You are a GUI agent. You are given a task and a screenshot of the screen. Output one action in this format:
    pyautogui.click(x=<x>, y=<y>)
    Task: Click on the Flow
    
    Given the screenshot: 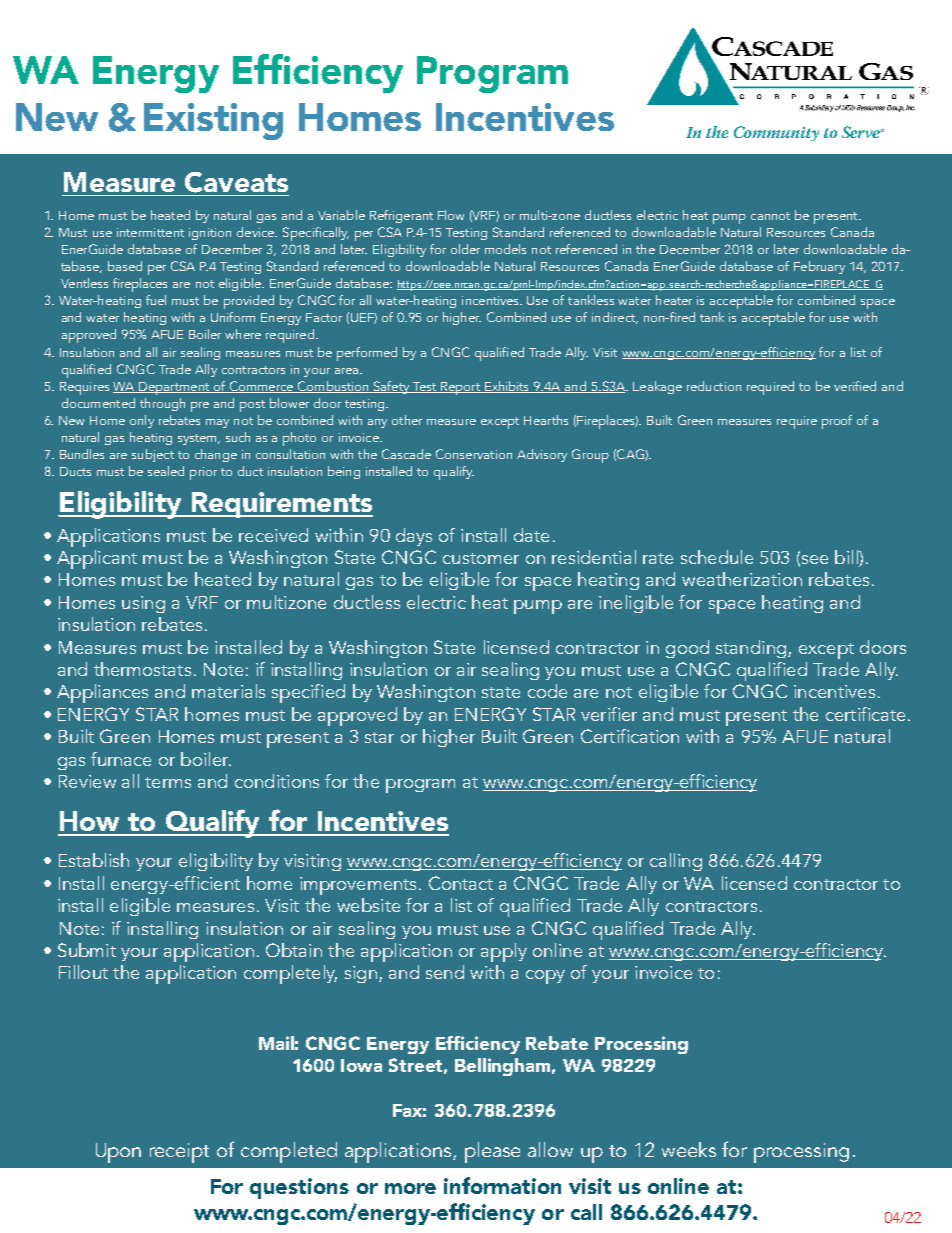 What is the action you would take?
    pyautogui.click(x=451, y=215)
